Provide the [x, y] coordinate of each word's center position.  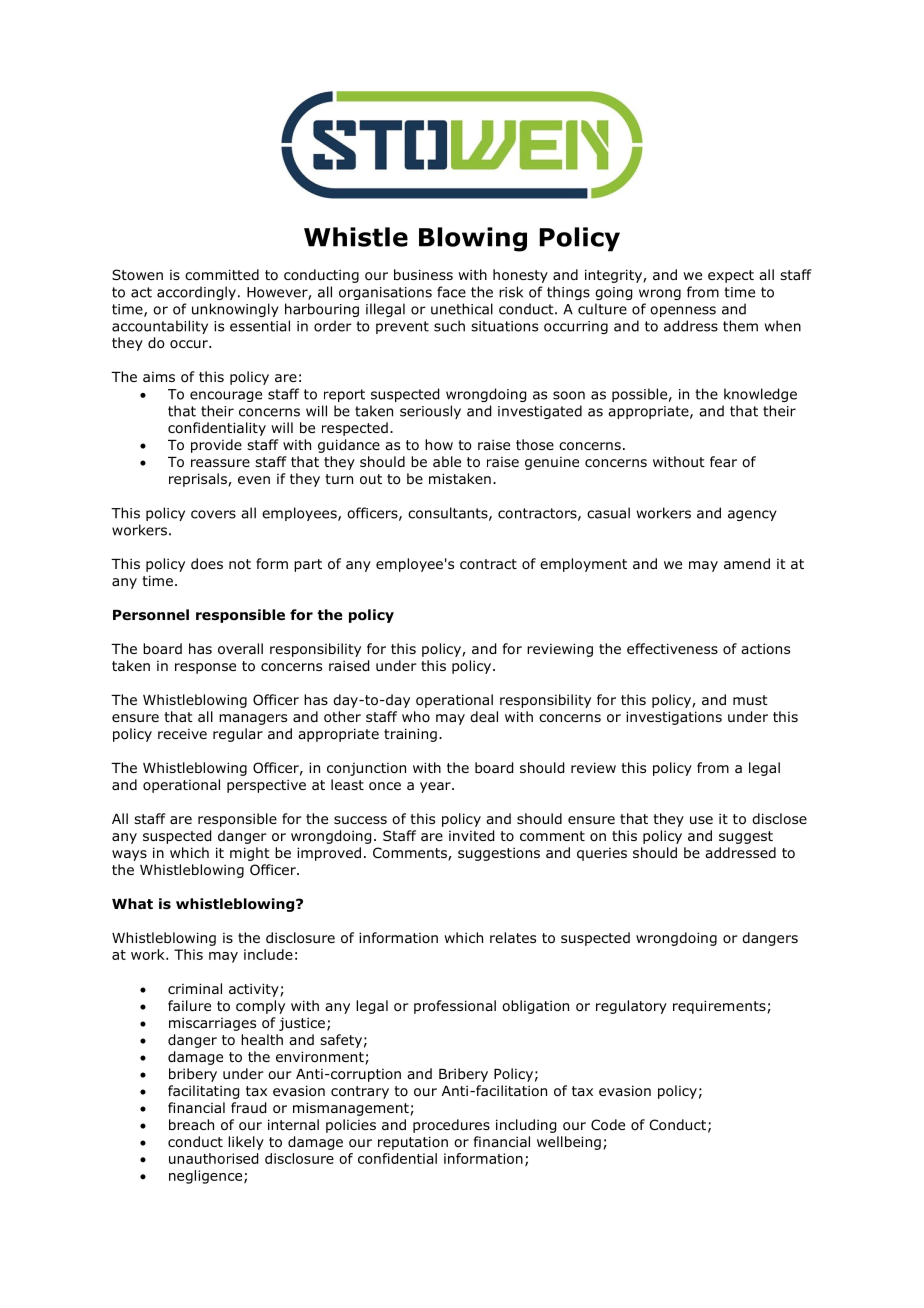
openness [683, 311]
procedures [451, 1126]
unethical [462, 309]
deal [484, 716]
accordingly [196, 293]
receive [182, 734]
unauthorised [213, 1158]
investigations [674, 718]
